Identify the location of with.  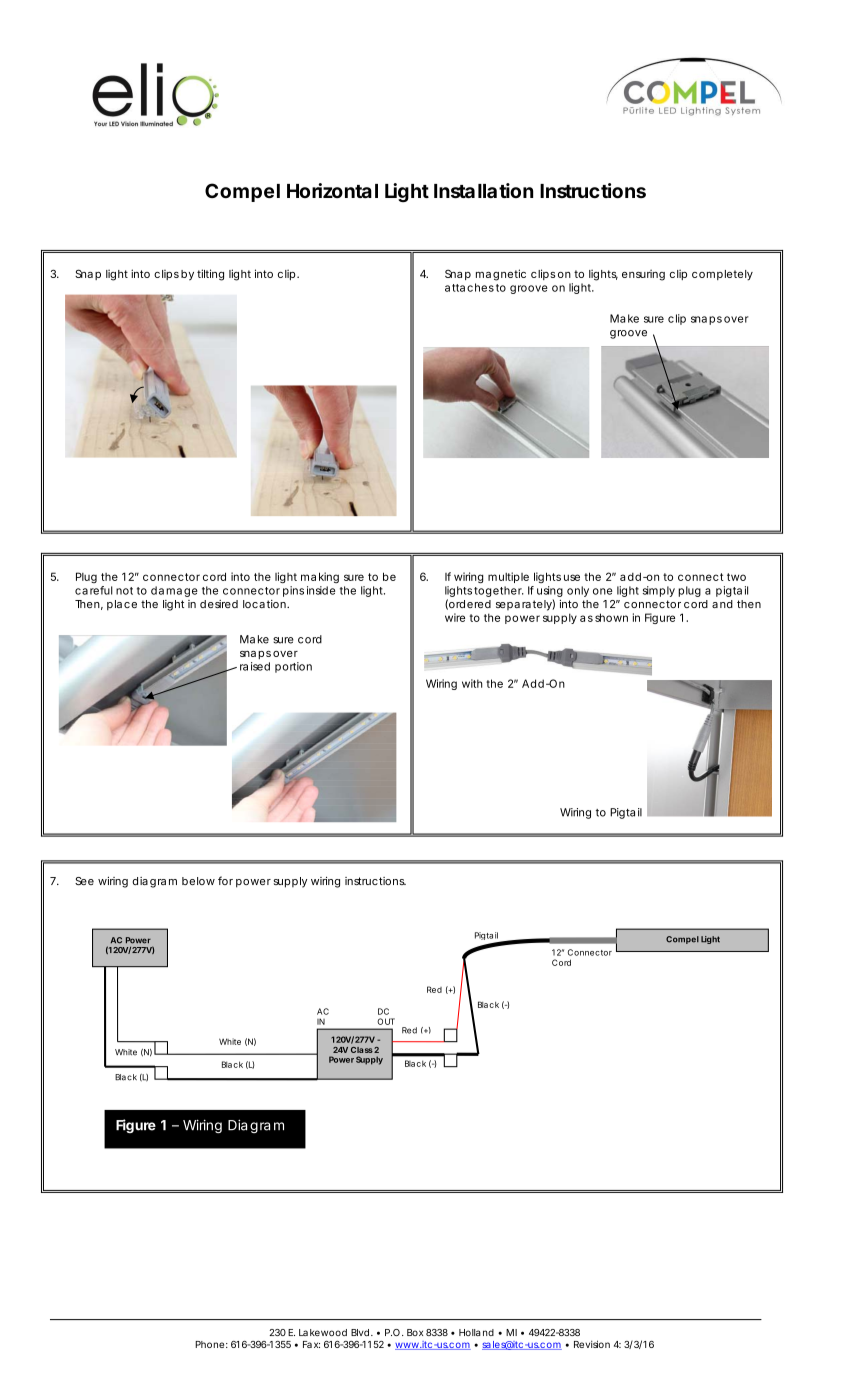
(472, 683).
